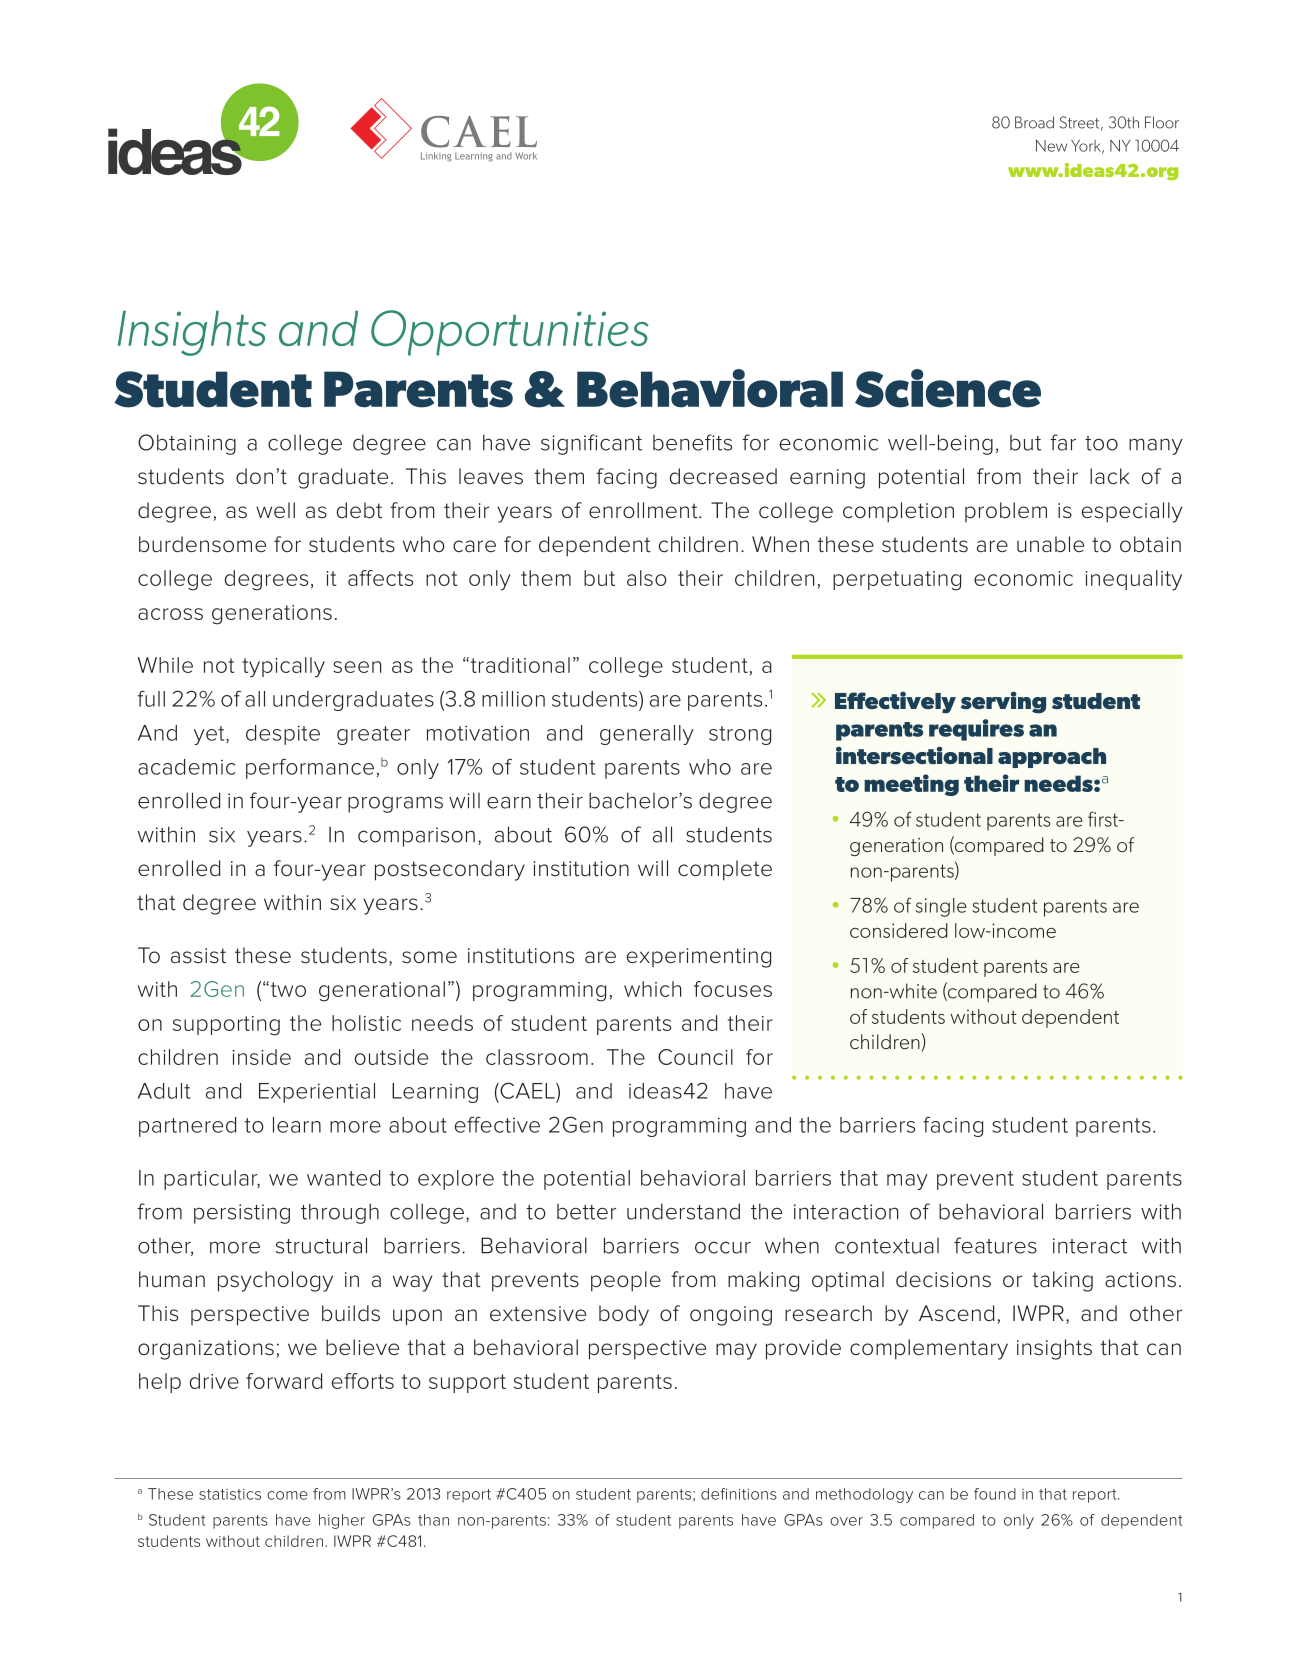  What do you see at coordinates (995, 1245) in the screenshot?
I see `features` at bounding box center [995, 1245].
